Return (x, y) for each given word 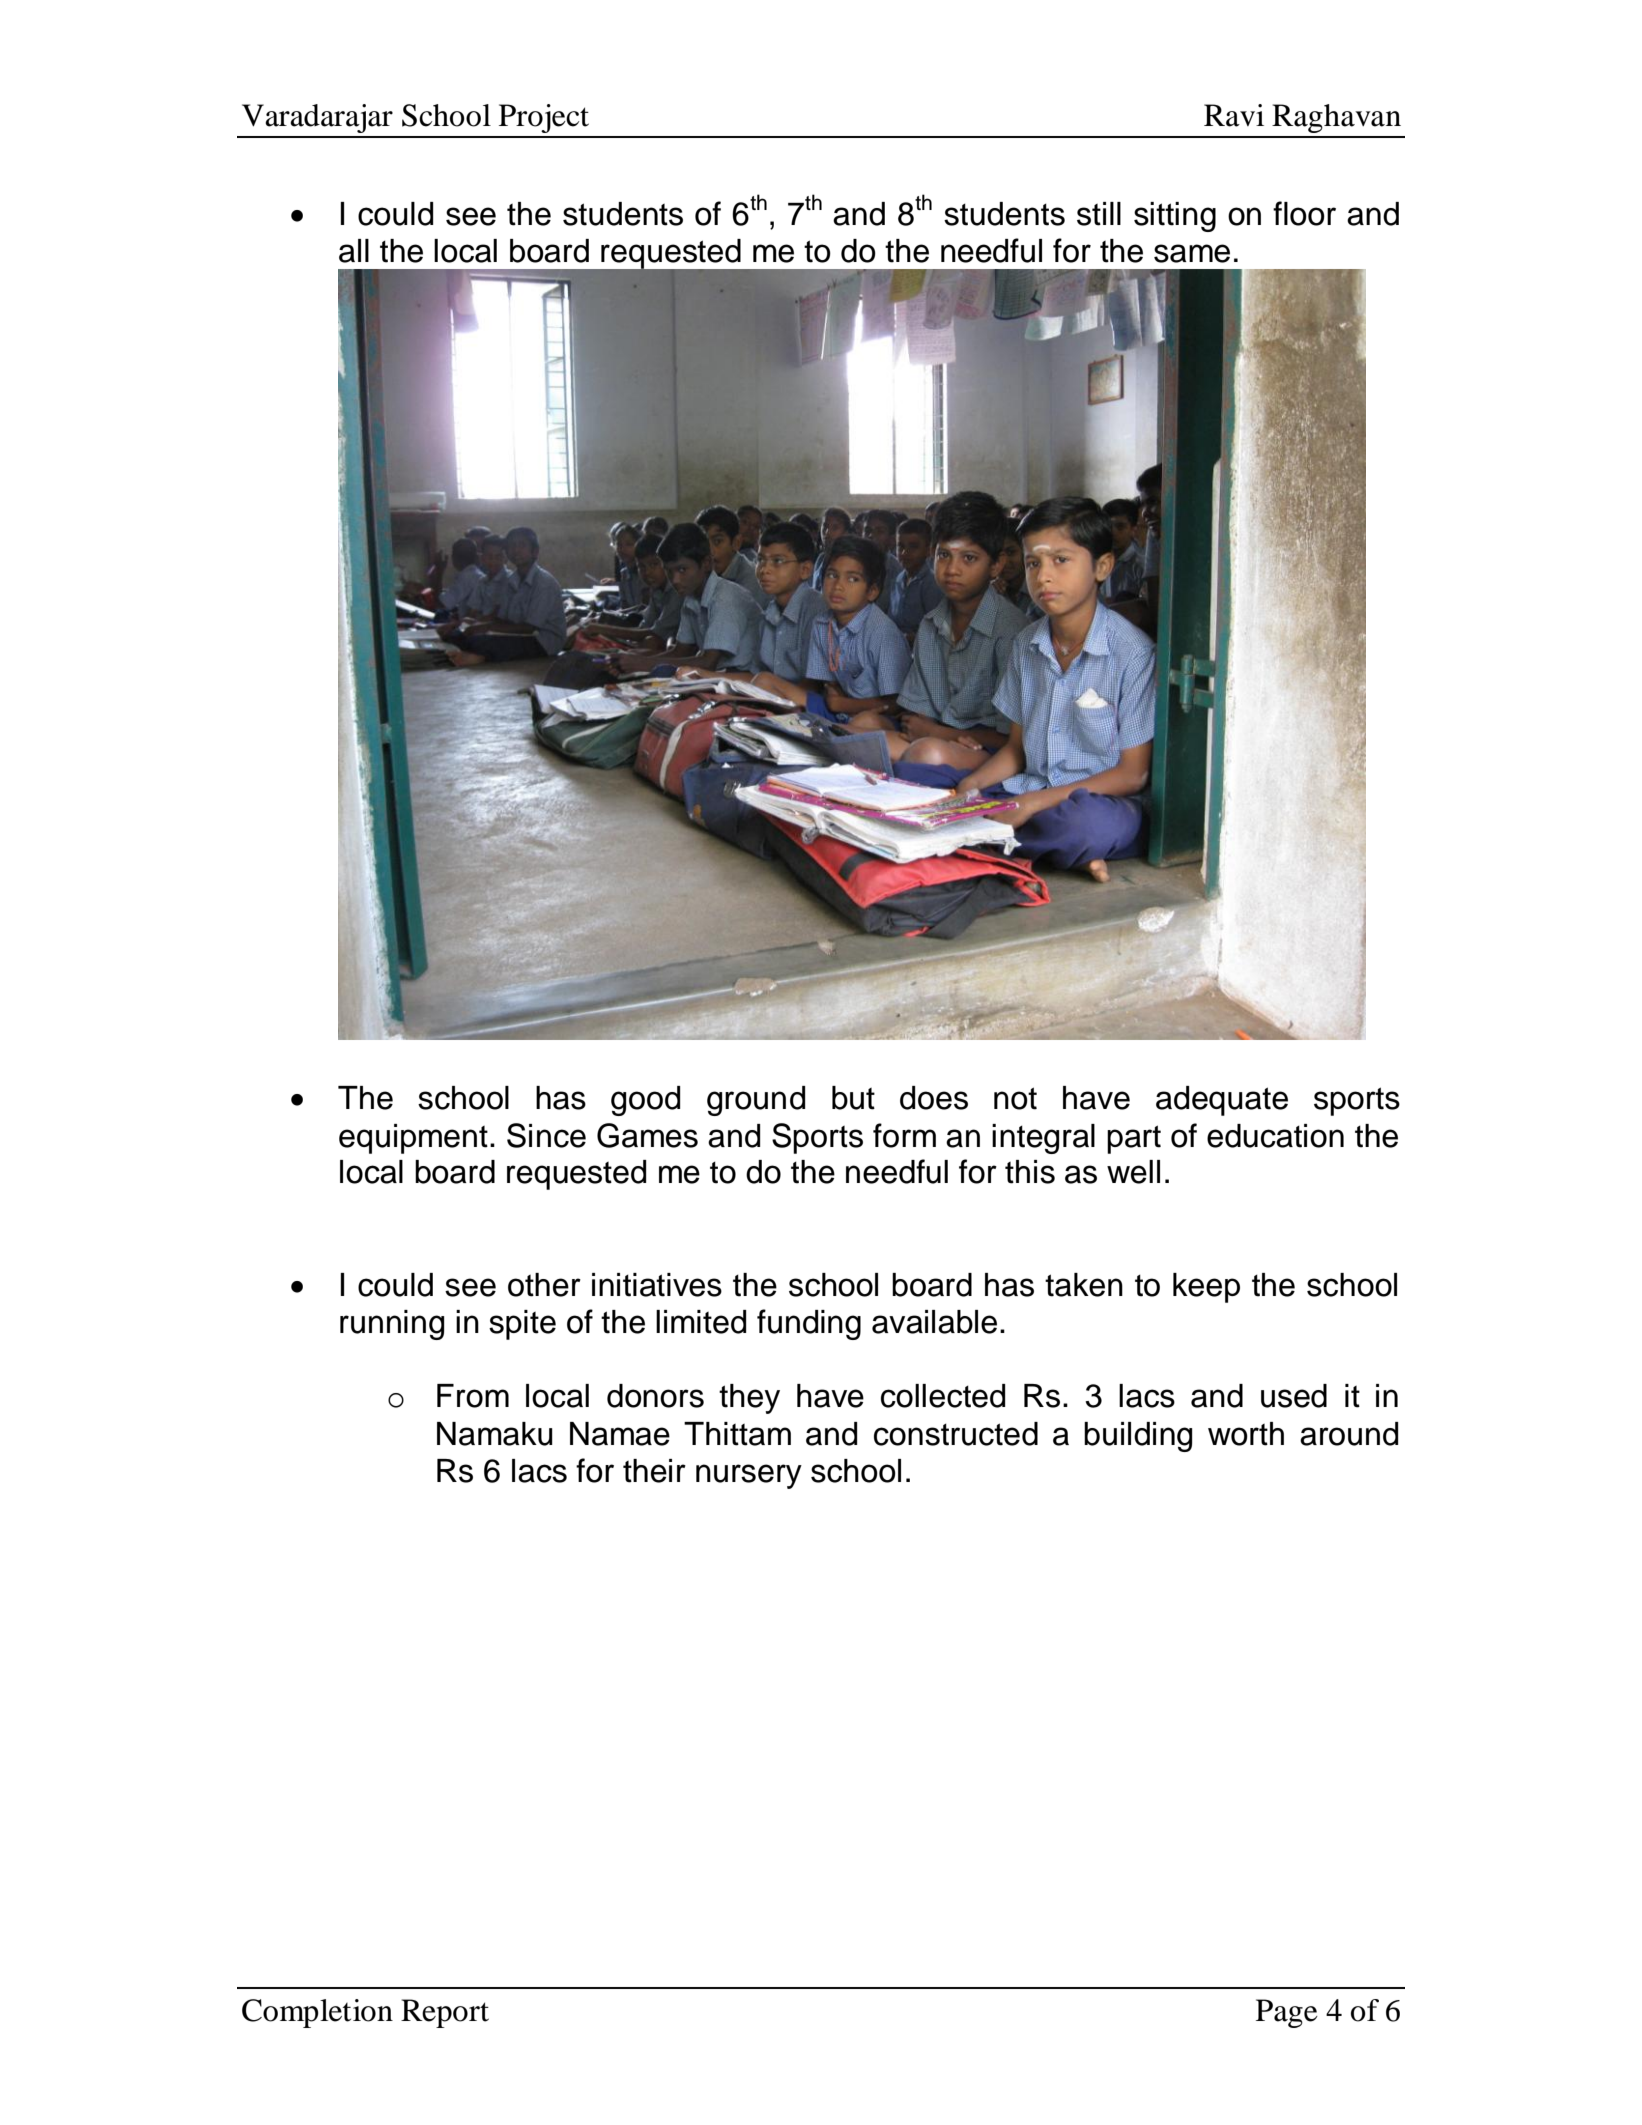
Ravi (1234, 115)
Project (544, 118)
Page (1287, 2013)
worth (1246, 1434)
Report (445, 2013)
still (1099, 214)
